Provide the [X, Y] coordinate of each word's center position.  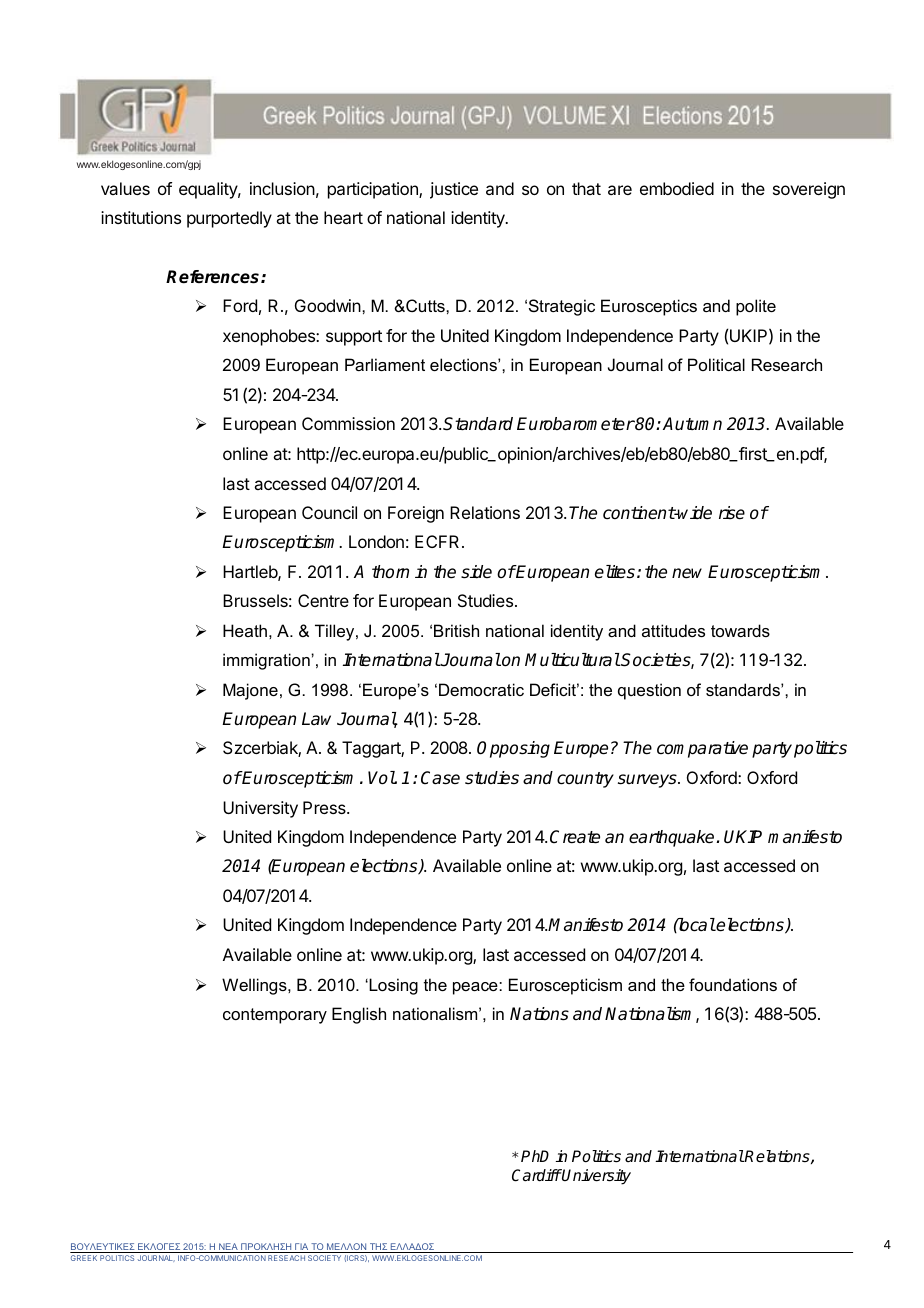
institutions [141, 217]
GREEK [84, 1258]
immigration [267, 661]
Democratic [481, 689]
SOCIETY [324, 1258]
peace [476, 988]
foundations [733, 984]
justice [454, 190]
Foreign [416, 514]
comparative [702, 749]
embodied [677, 188]
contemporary [275, 1016]
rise [732, 513]
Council [329, 512]
